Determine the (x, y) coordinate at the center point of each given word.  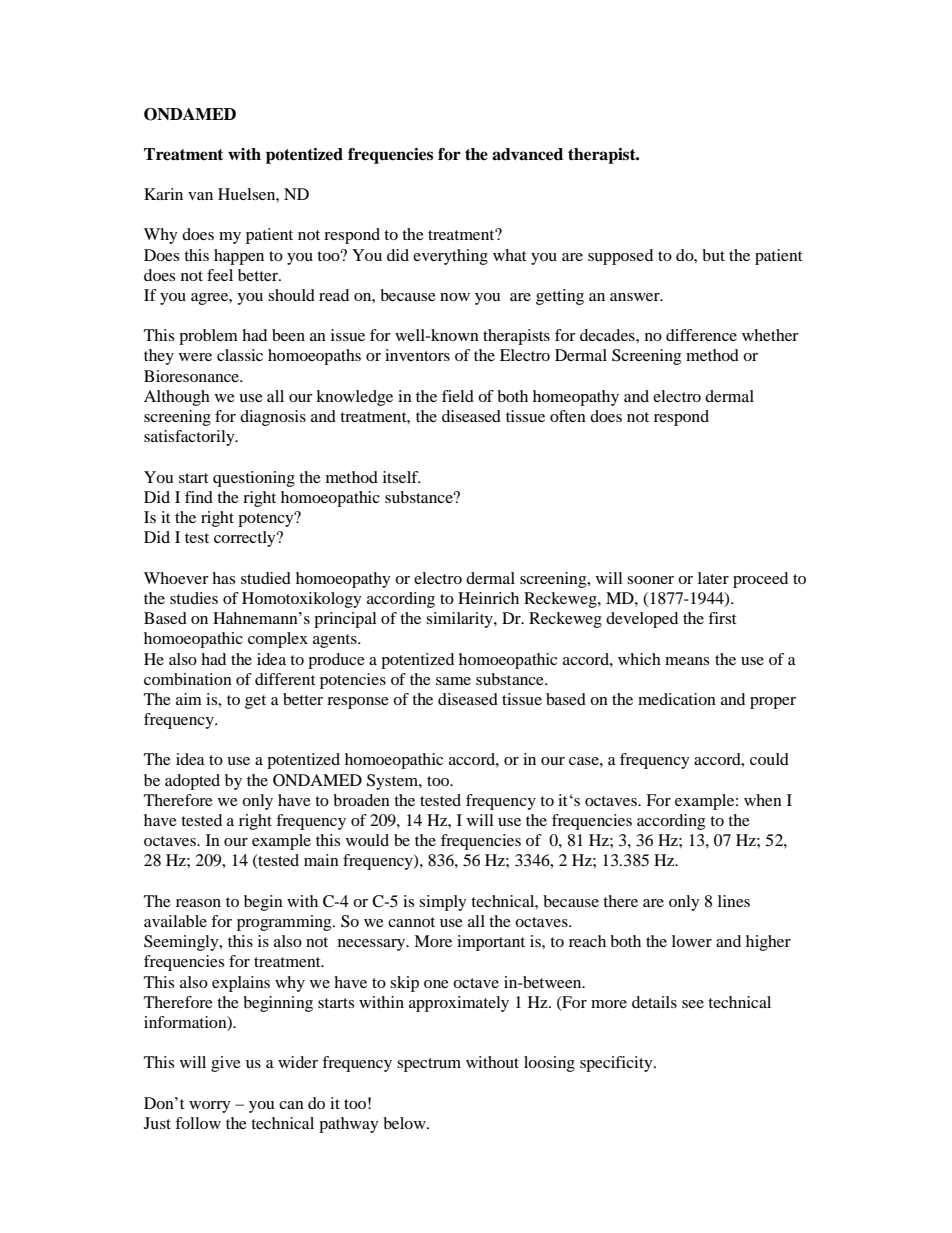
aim (189, 699)
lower (692, 941)
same (453, 681)
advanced (527, 154)
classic (240, 355)
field (458, 396)
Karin (163, 194)
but (713, 255)
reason (198, 903)
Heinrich (488, 598)
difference (701, 335)
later (713, 578)
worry (210, 1107)
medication (677, 699)
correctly (246, 539)
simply (443, 903)
